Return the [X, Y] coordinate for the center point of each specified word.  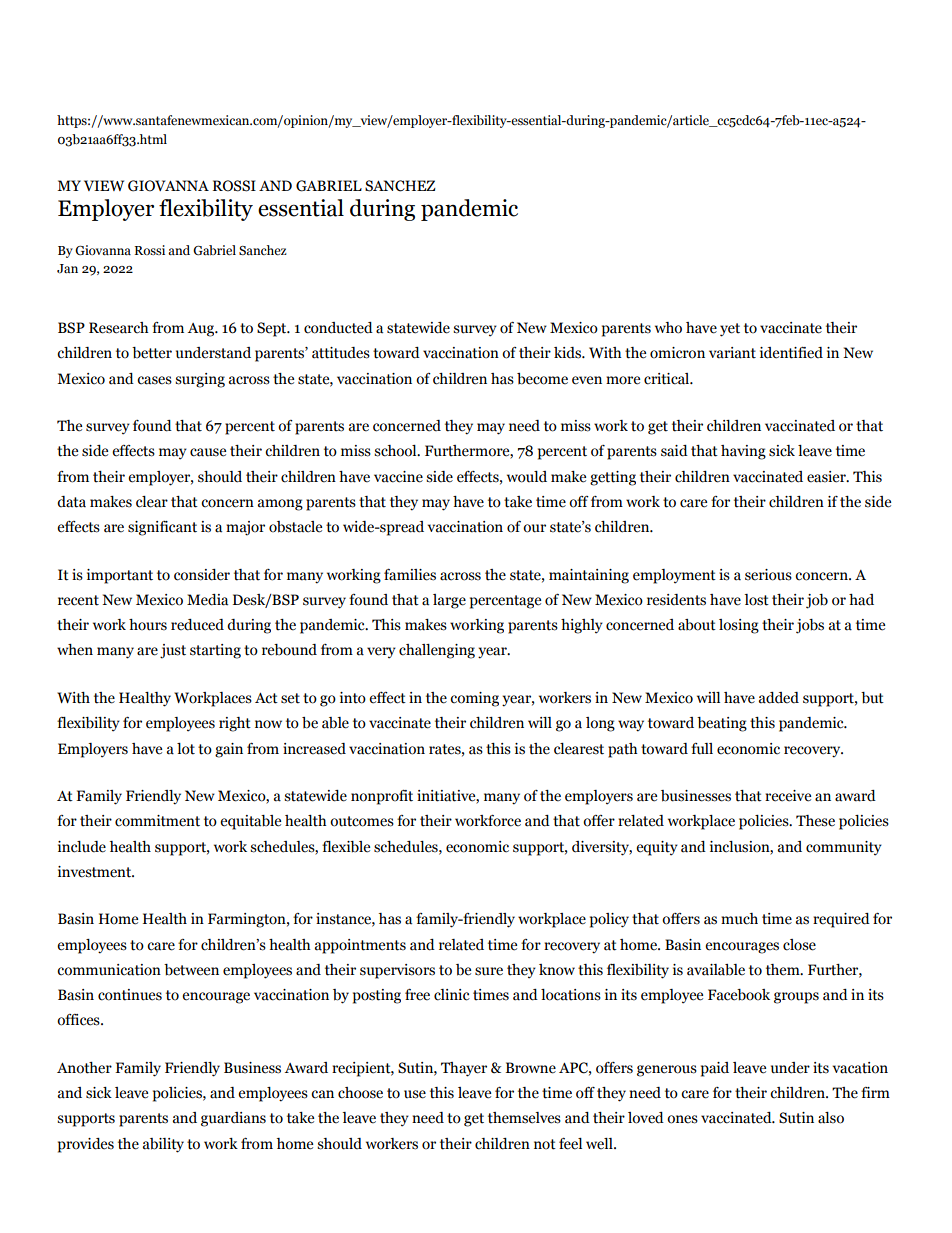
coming [474, 699]
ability [163, 1145]
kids [568, 353]
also [831, 1118]
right [235, 724]
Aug [202, 330]
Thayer [464, 1069]
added [779, 698]
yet [730, 330]
